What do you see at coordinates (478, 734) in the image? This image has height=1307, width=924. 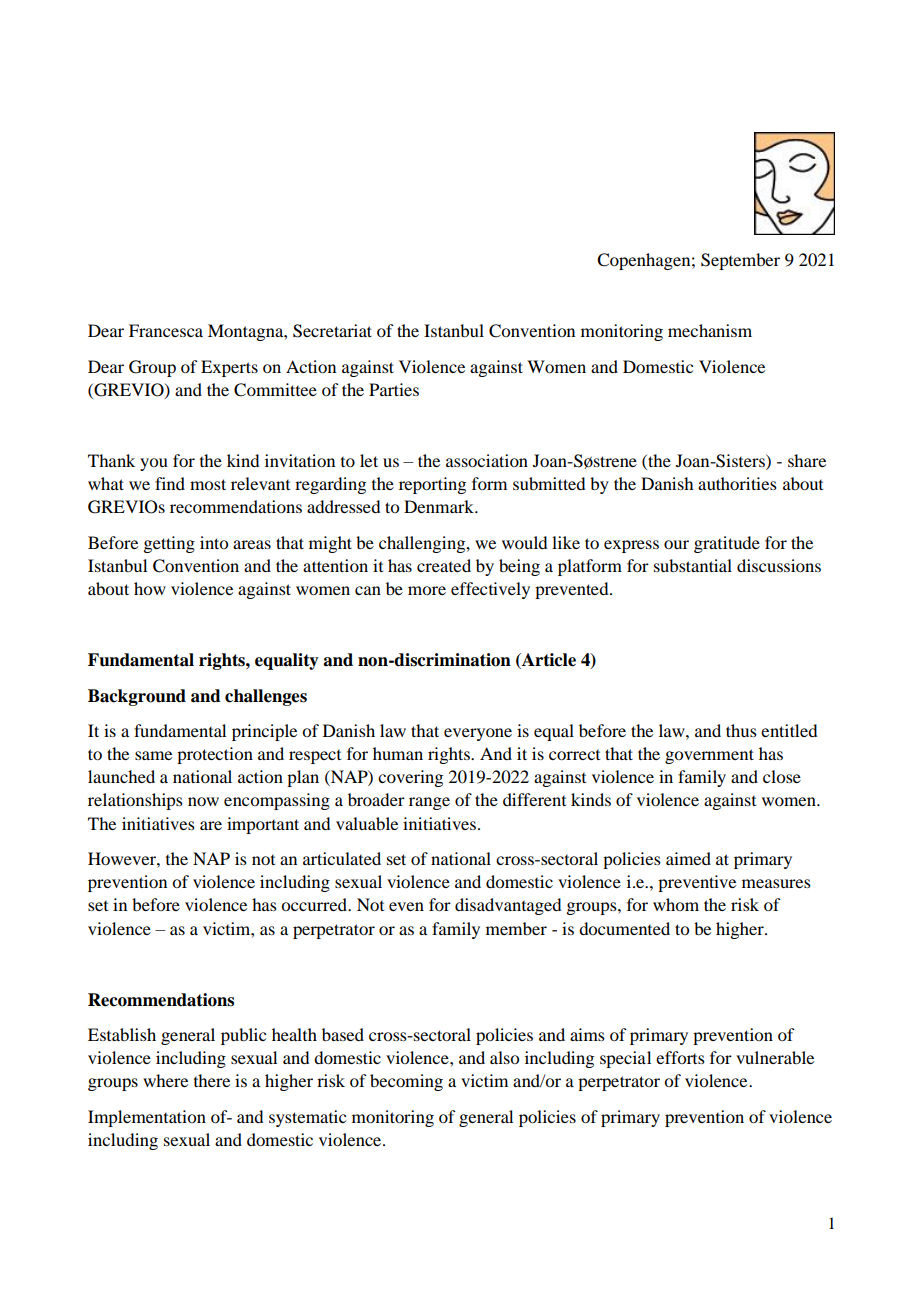 I see `everyone` at bounding box center [478, 734].
